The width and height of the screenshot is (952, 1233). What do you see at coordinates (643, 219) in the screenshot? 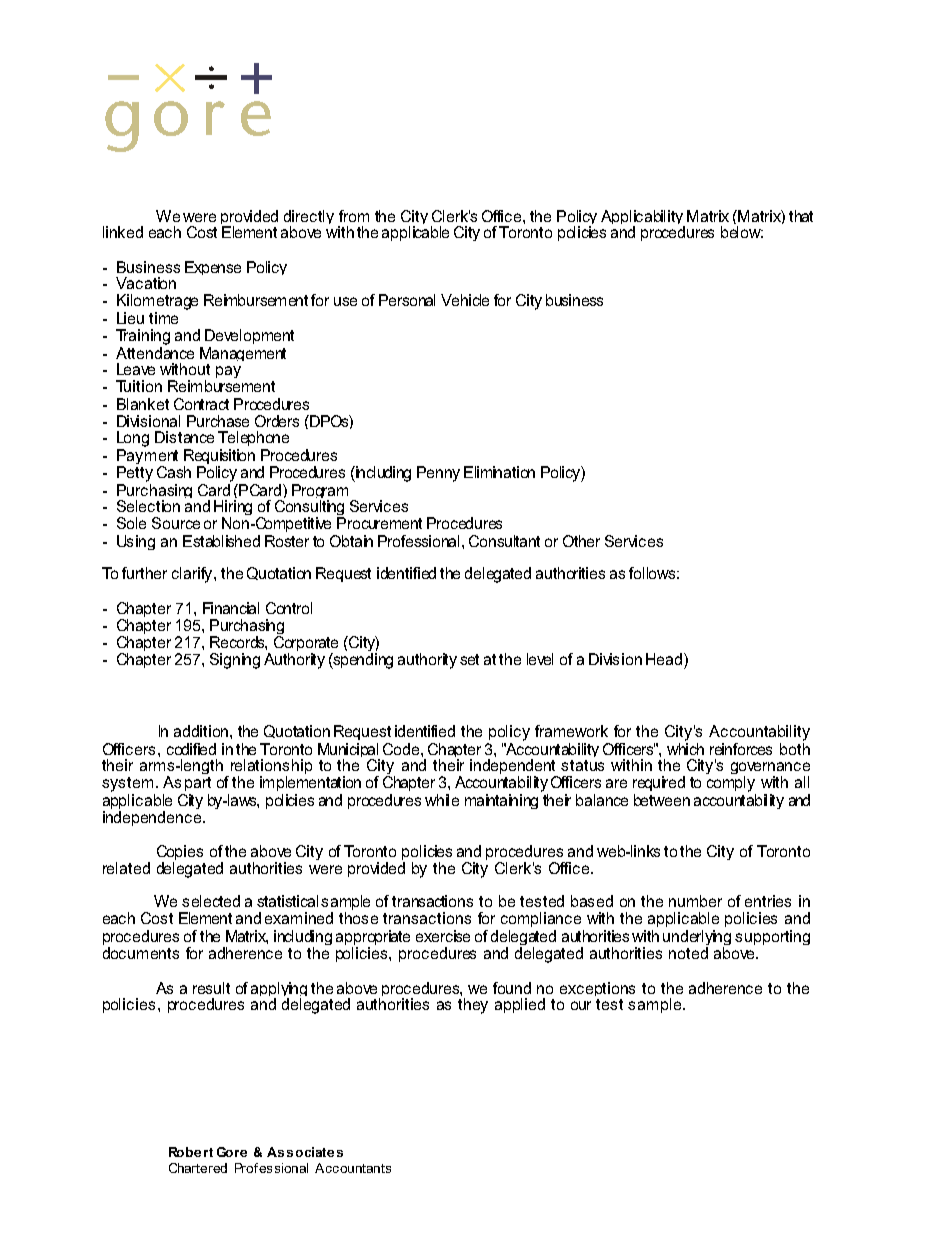
I see `Applicability` at bounding box center [643, 219].
